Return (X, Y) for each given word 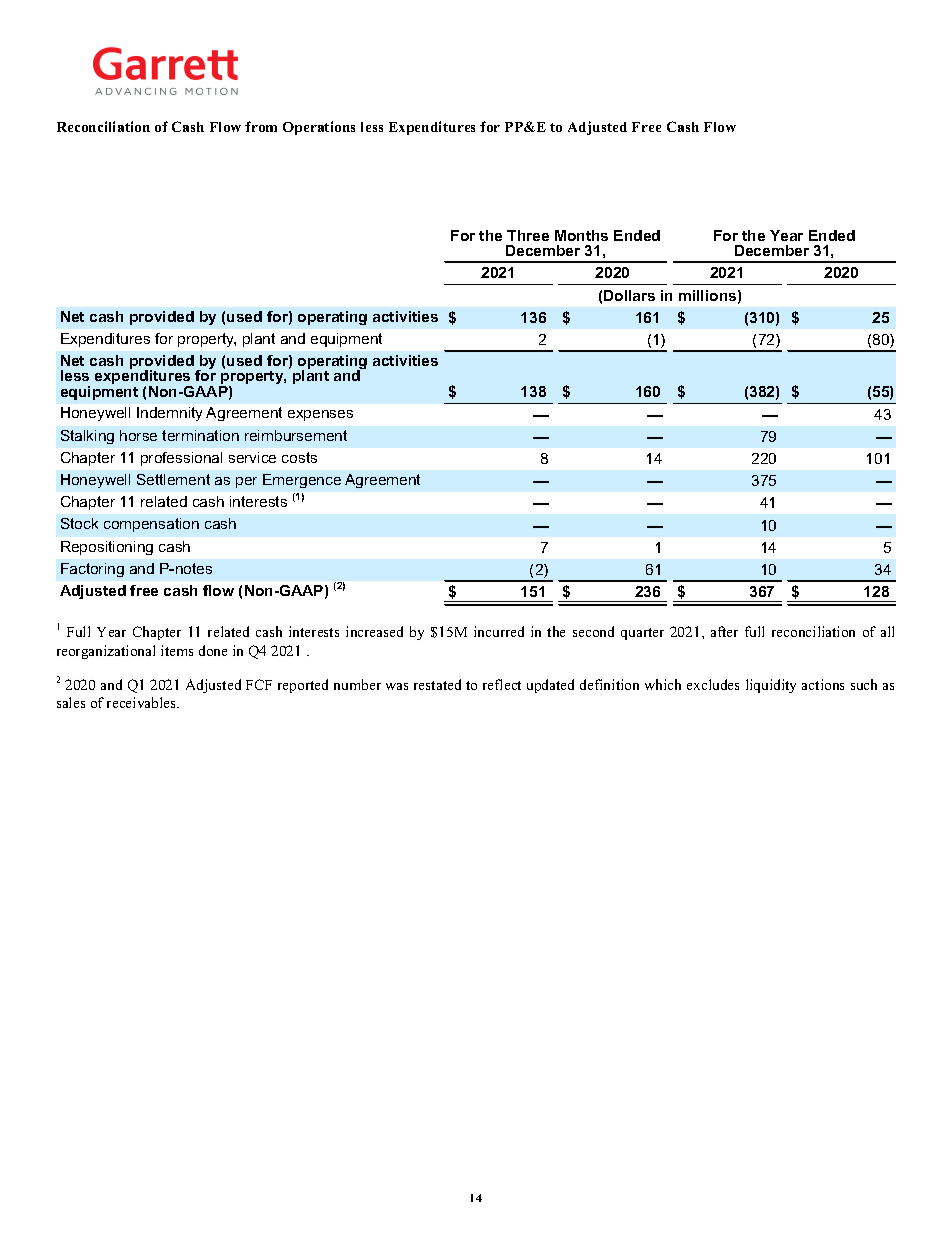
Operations (319, 128)
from (261, 126)
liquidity (771, 686)
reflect (502, 684)
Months (581, 235)
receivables (143, 702)
